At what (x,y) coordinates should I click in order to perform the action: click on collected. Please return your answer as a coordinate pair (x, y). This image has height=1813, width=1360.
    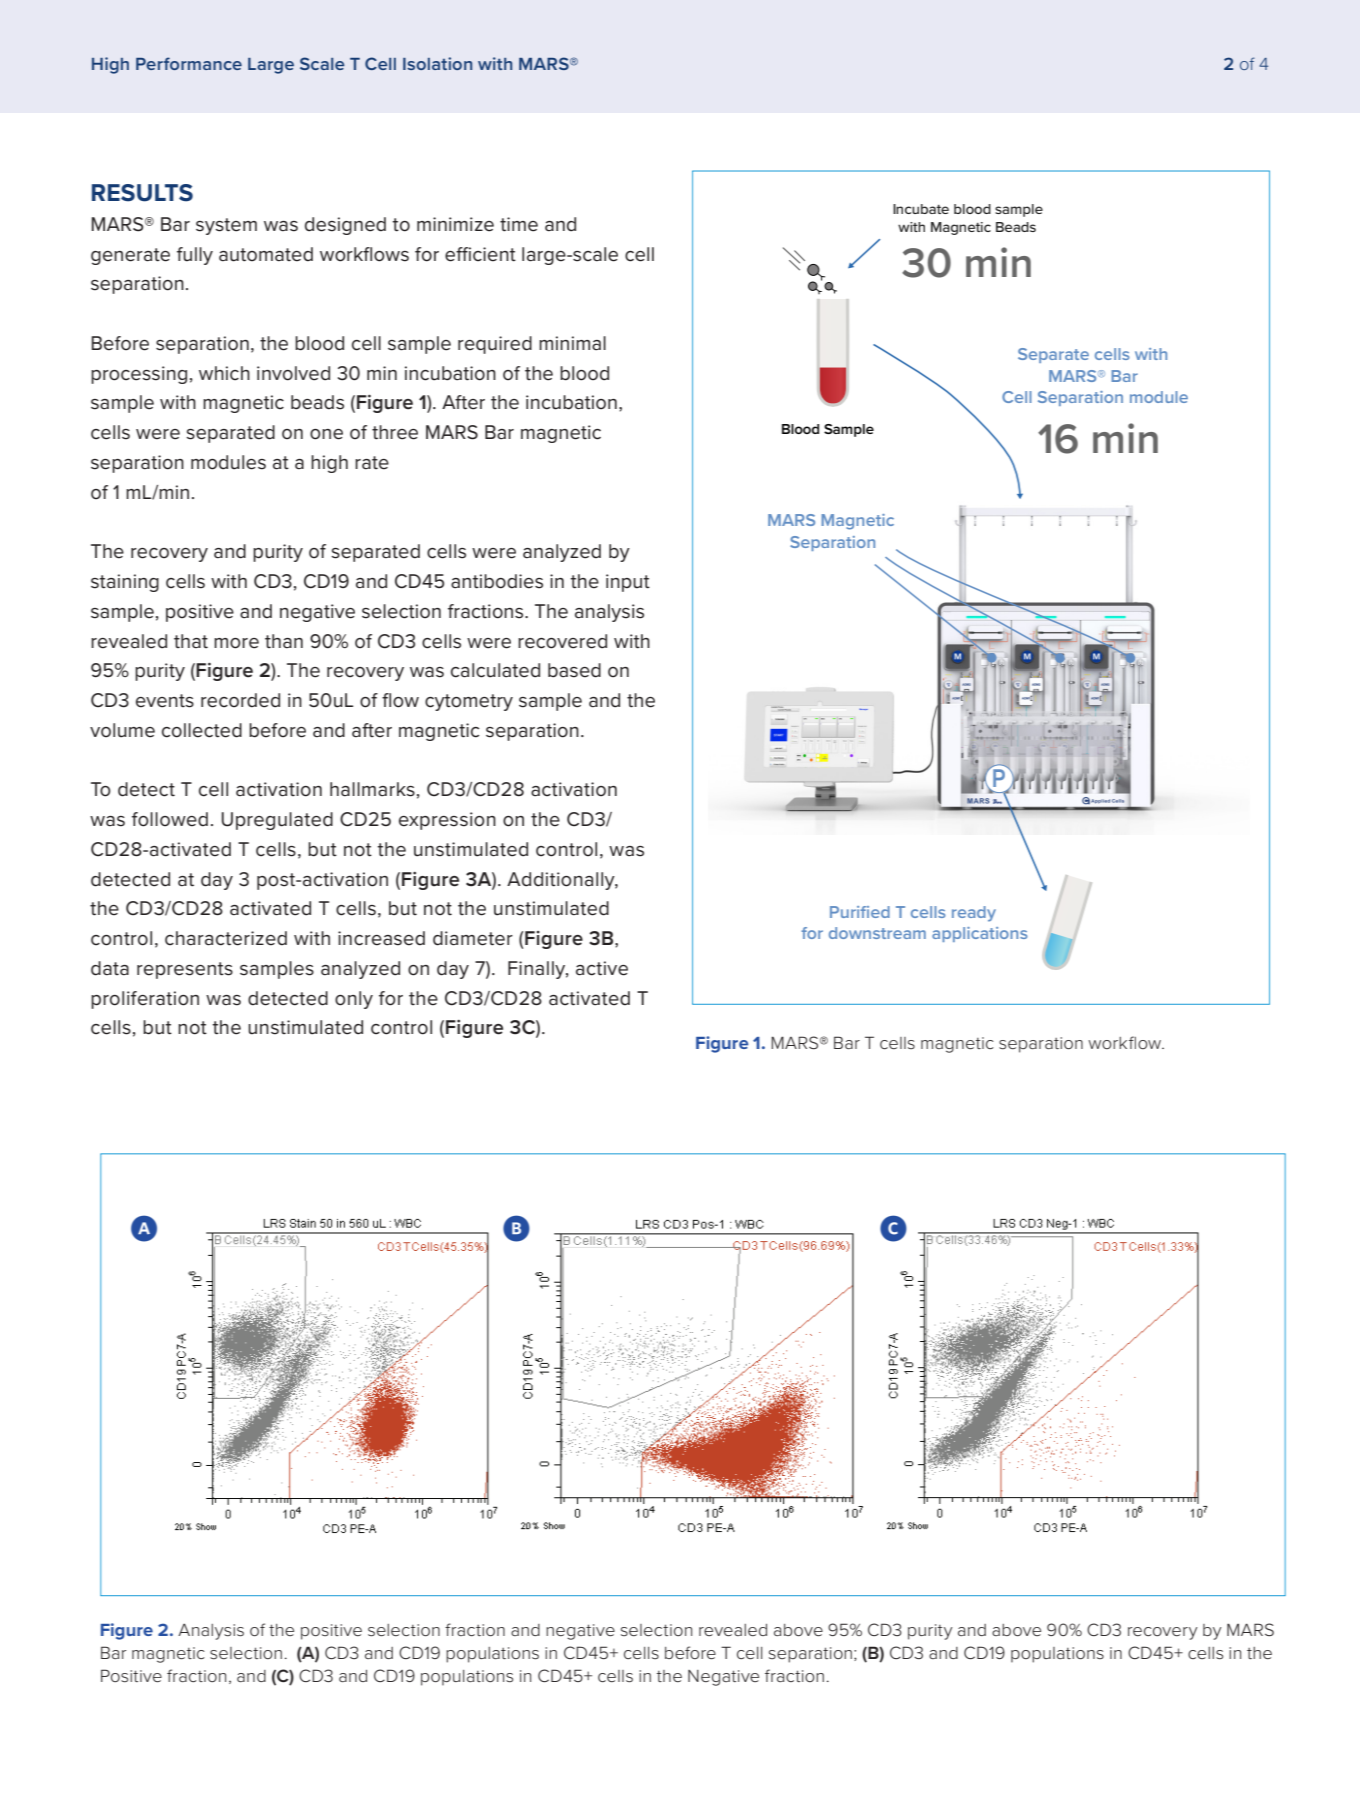
    Looking at the image, I should click on (202, 730).
